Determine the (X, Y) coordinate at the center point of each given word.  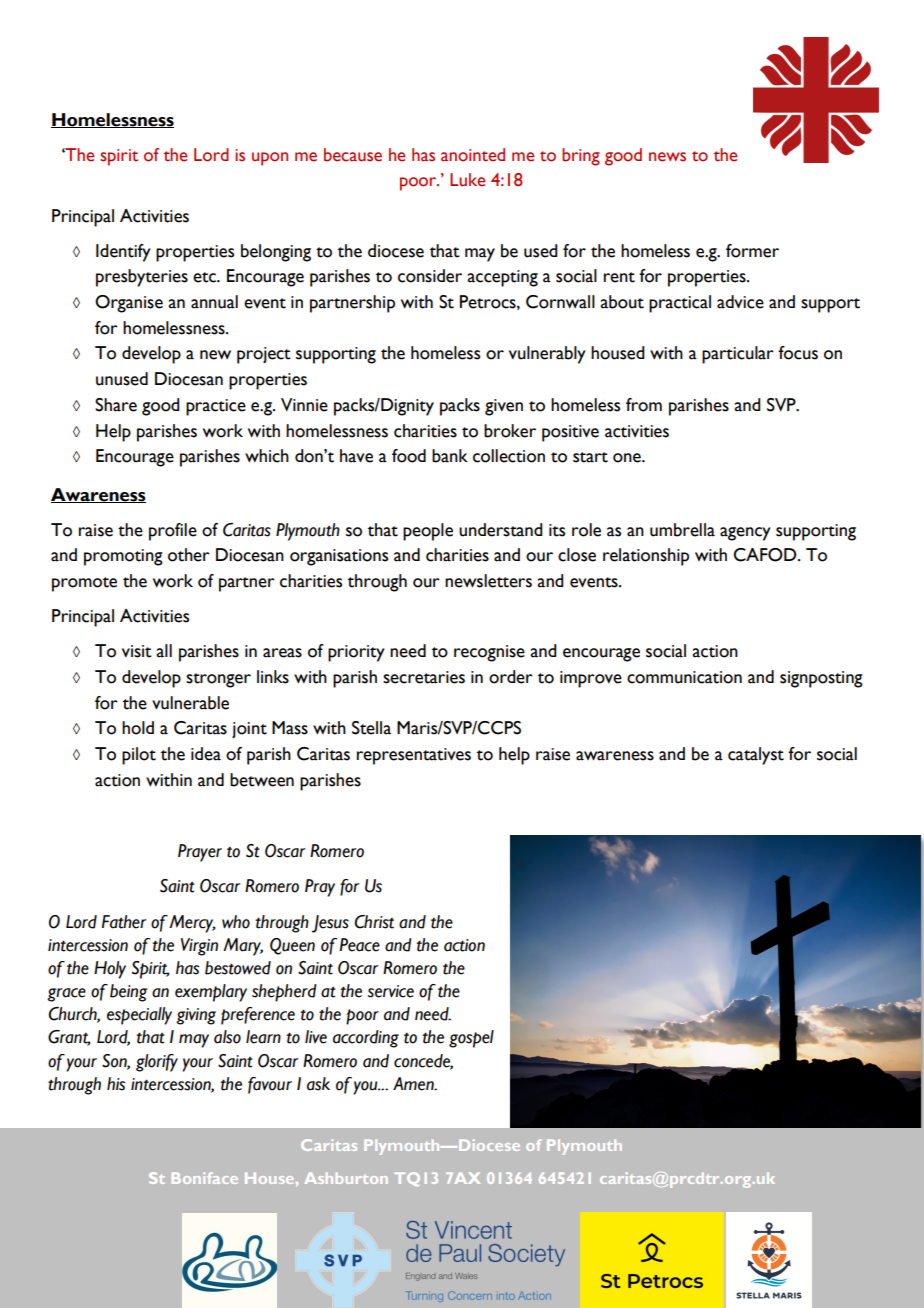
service (391, 991)
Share (116, 405)
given (504, 407)
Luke (467, 180)
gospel (471, 1039)
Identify (123, 253)
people (428, 532)
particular (738, 355)
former (752, 251)
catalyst (756, 756)
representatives (414, 756)
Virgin (199, 947)
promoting (123, 557)
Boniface (205, 1178)
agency (745, 534)
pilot (139, 756)
